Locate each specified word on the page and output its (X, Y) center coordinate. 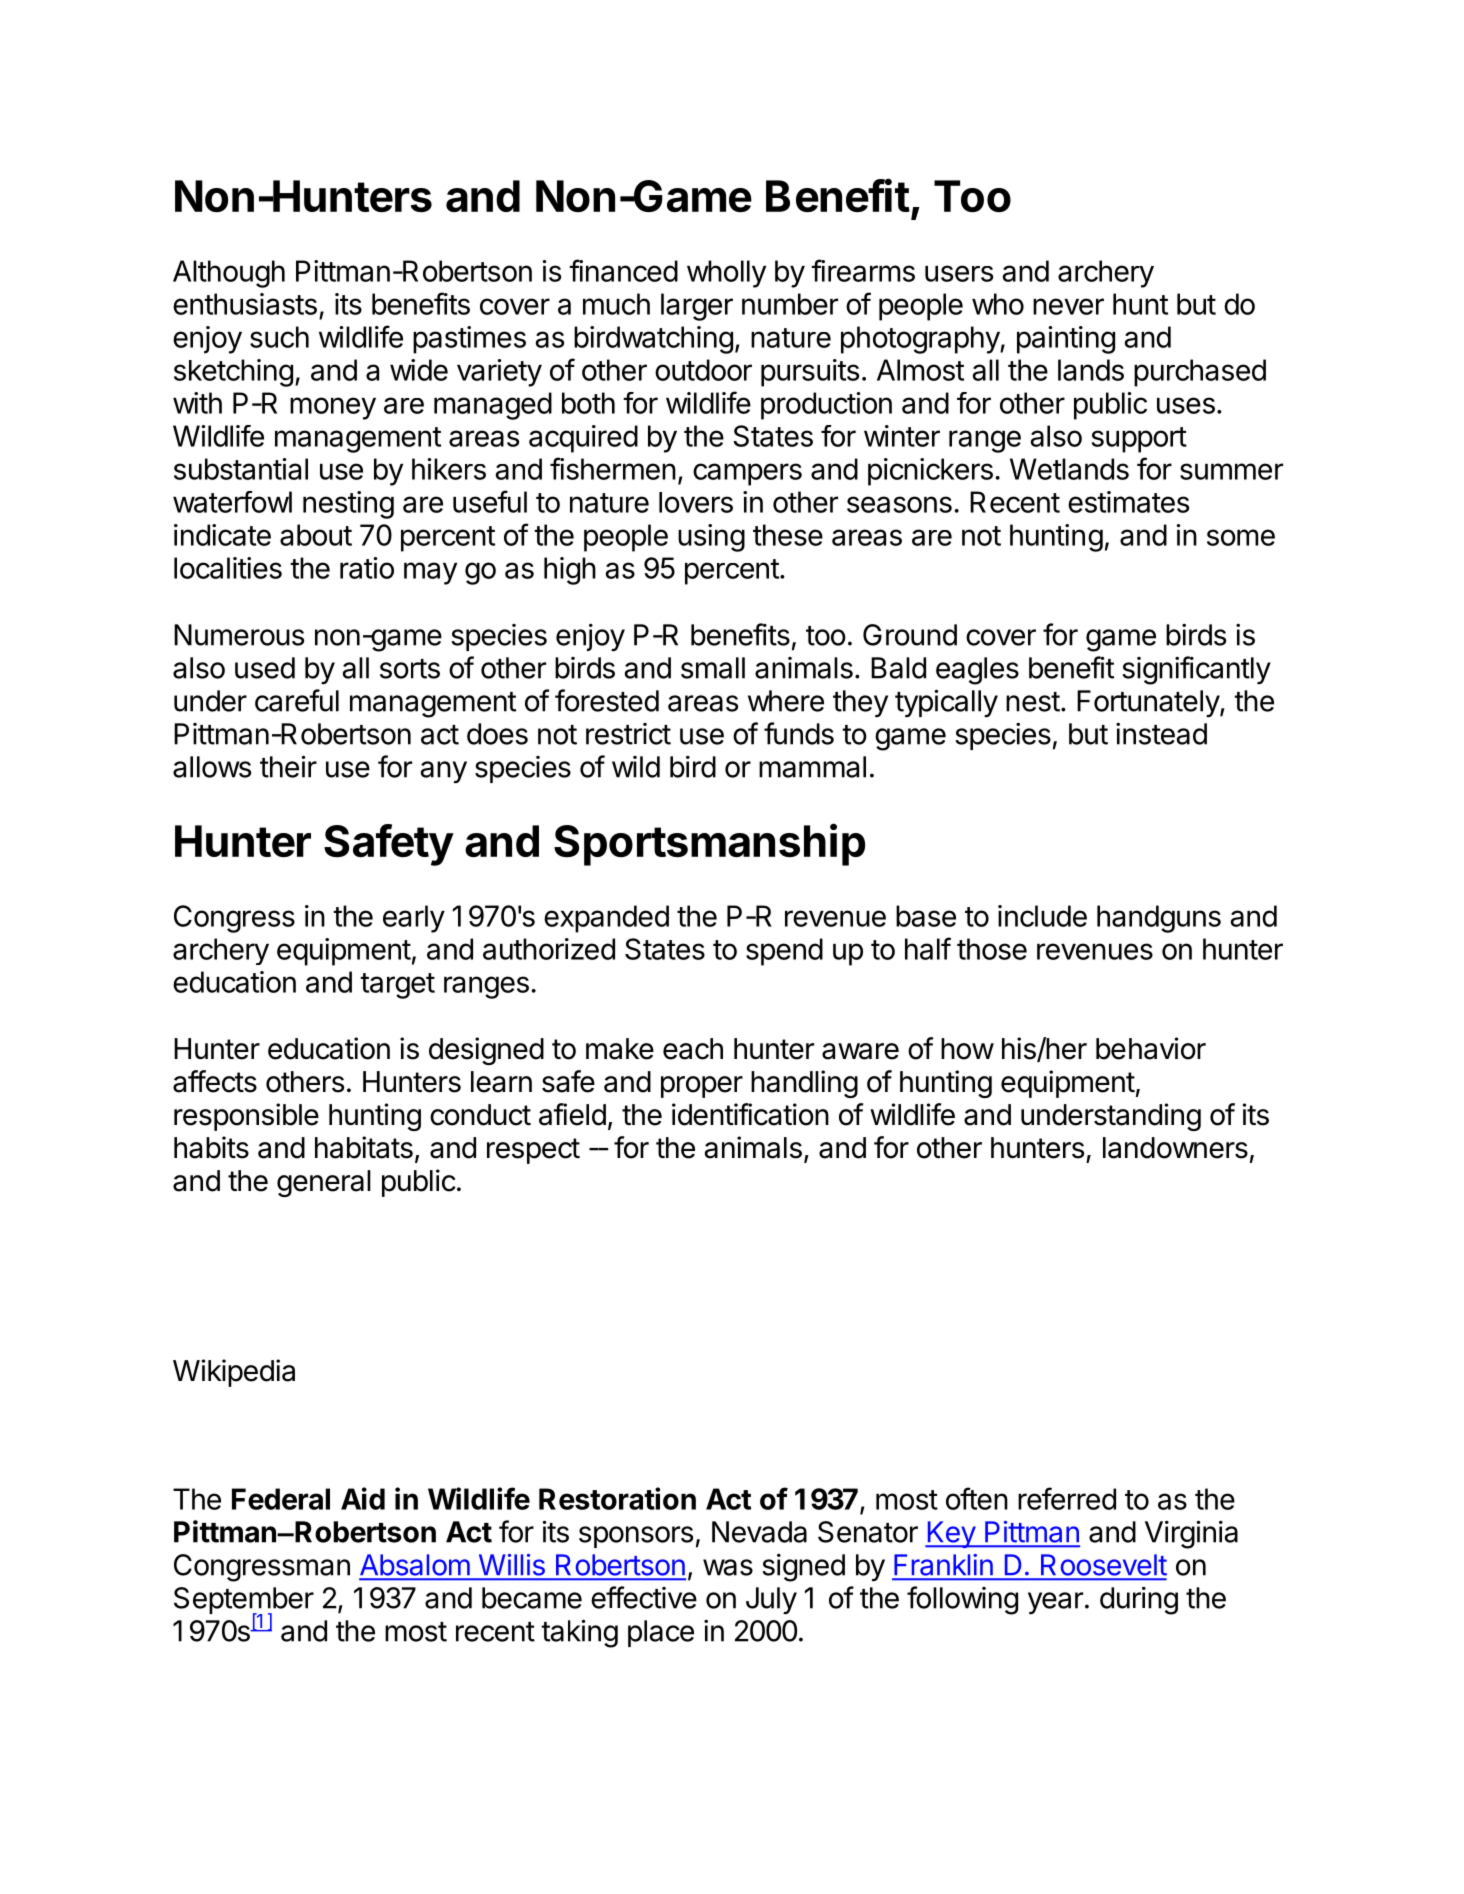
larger (697, 307)
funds (799, 733)
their (288, 766)
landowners (1175, 1148)
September (244, 1602)
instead (1161, 734)
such (279, 337)
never (1068, 306)
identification (750, 1114)
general (324, 1183)
